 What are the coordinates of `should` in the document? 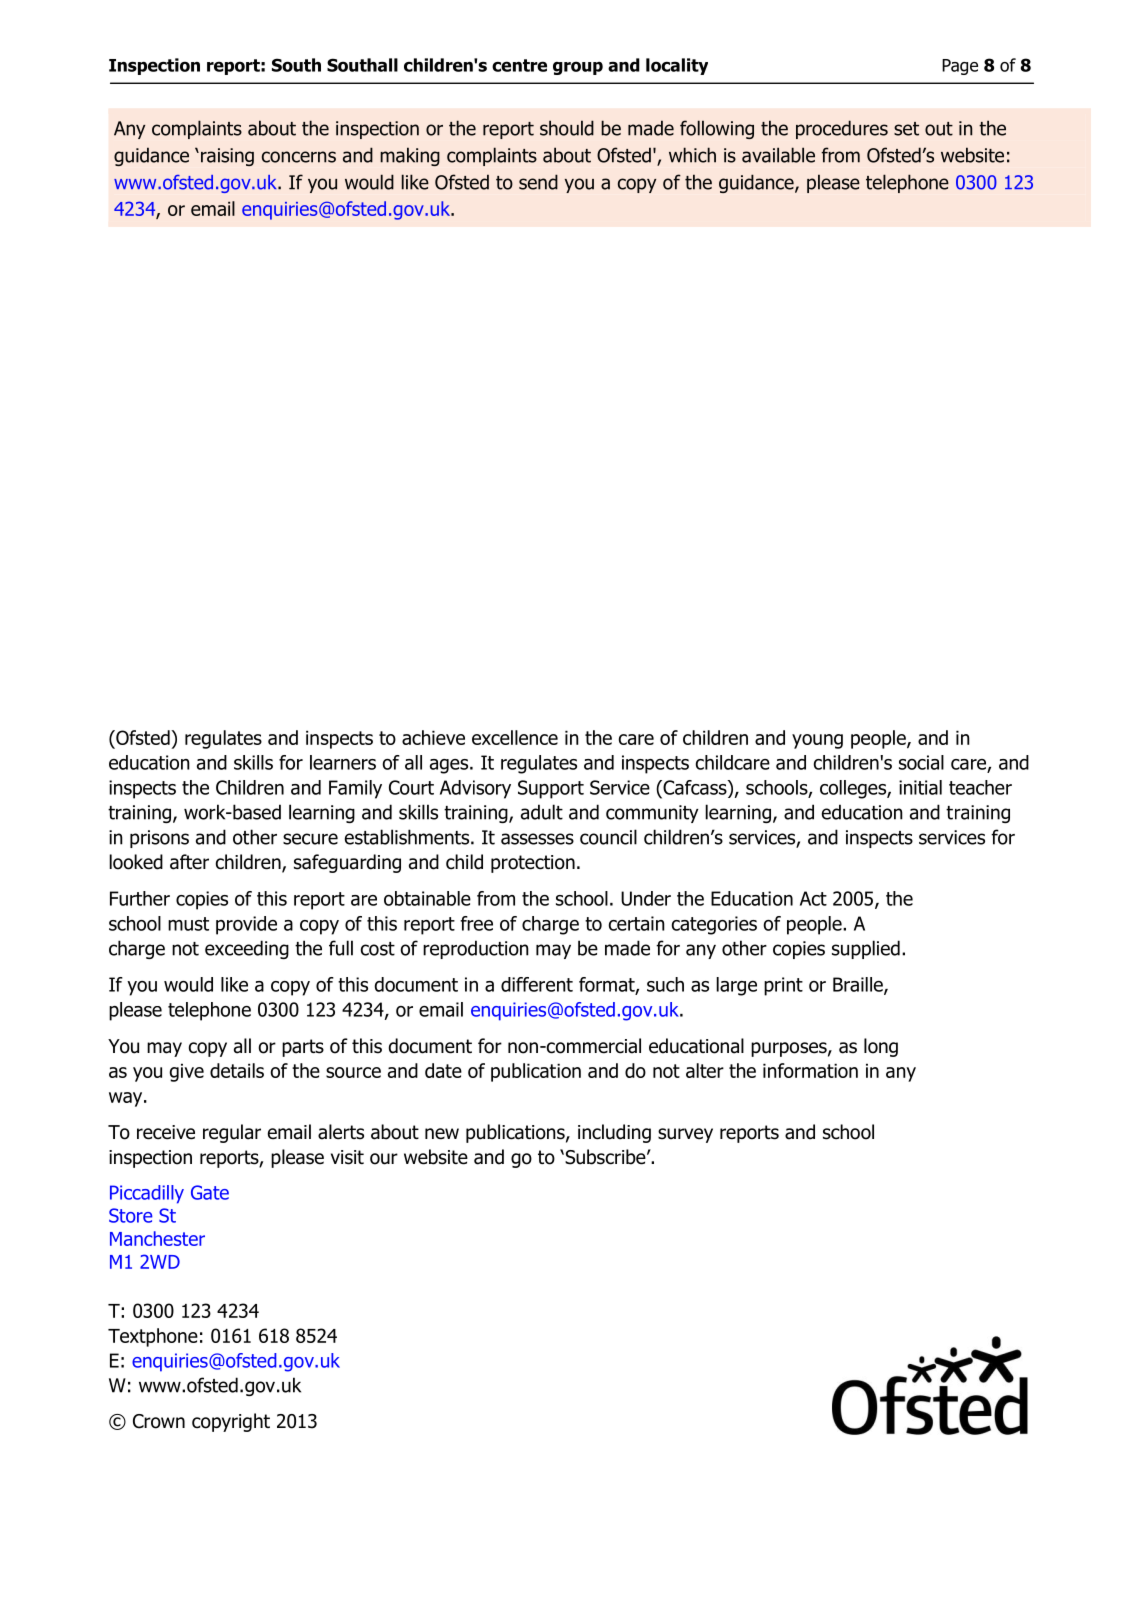 It's located at (567, 128).
